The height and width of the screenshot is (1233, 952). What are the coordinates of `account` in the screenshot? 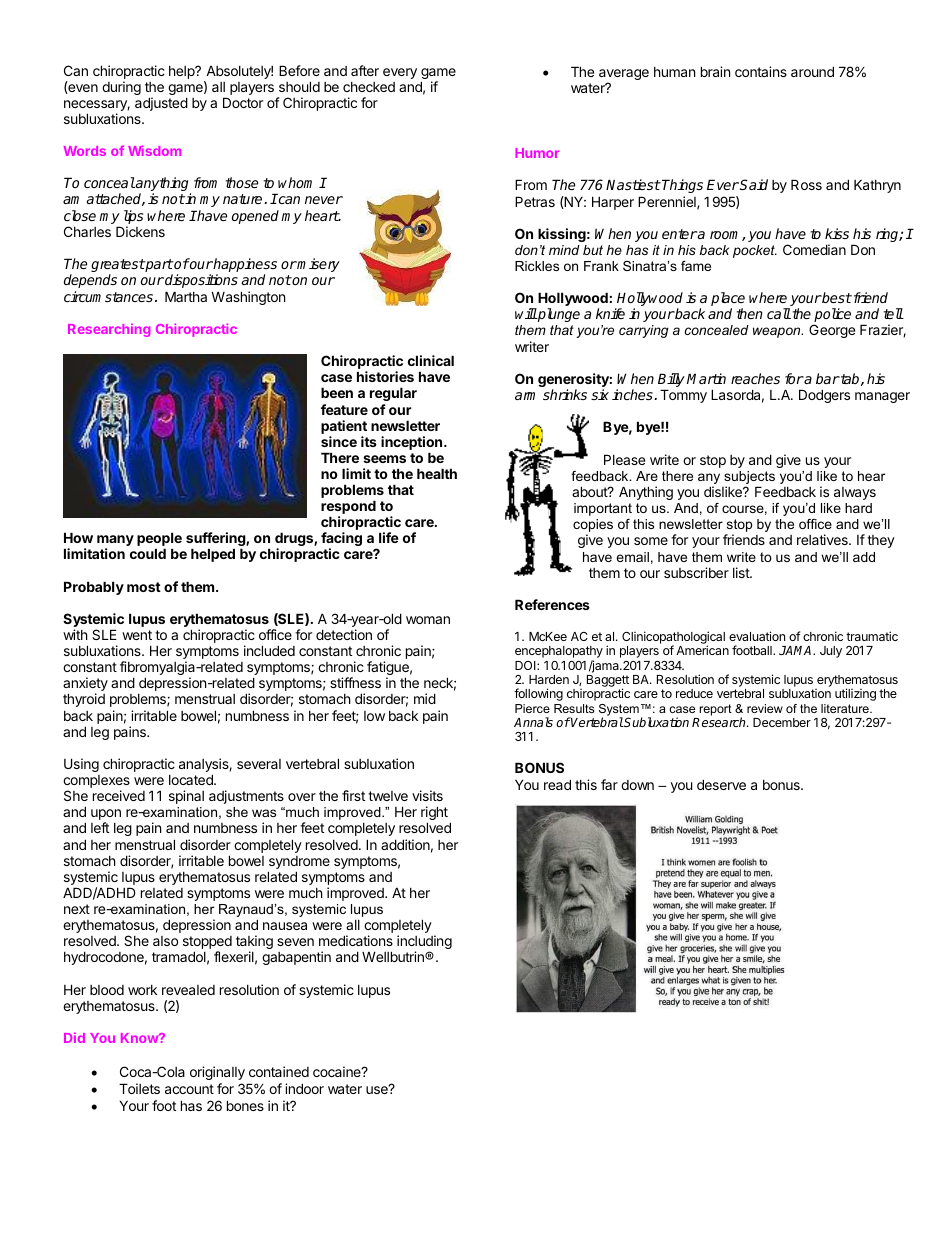 It's located at (189, 1089).
